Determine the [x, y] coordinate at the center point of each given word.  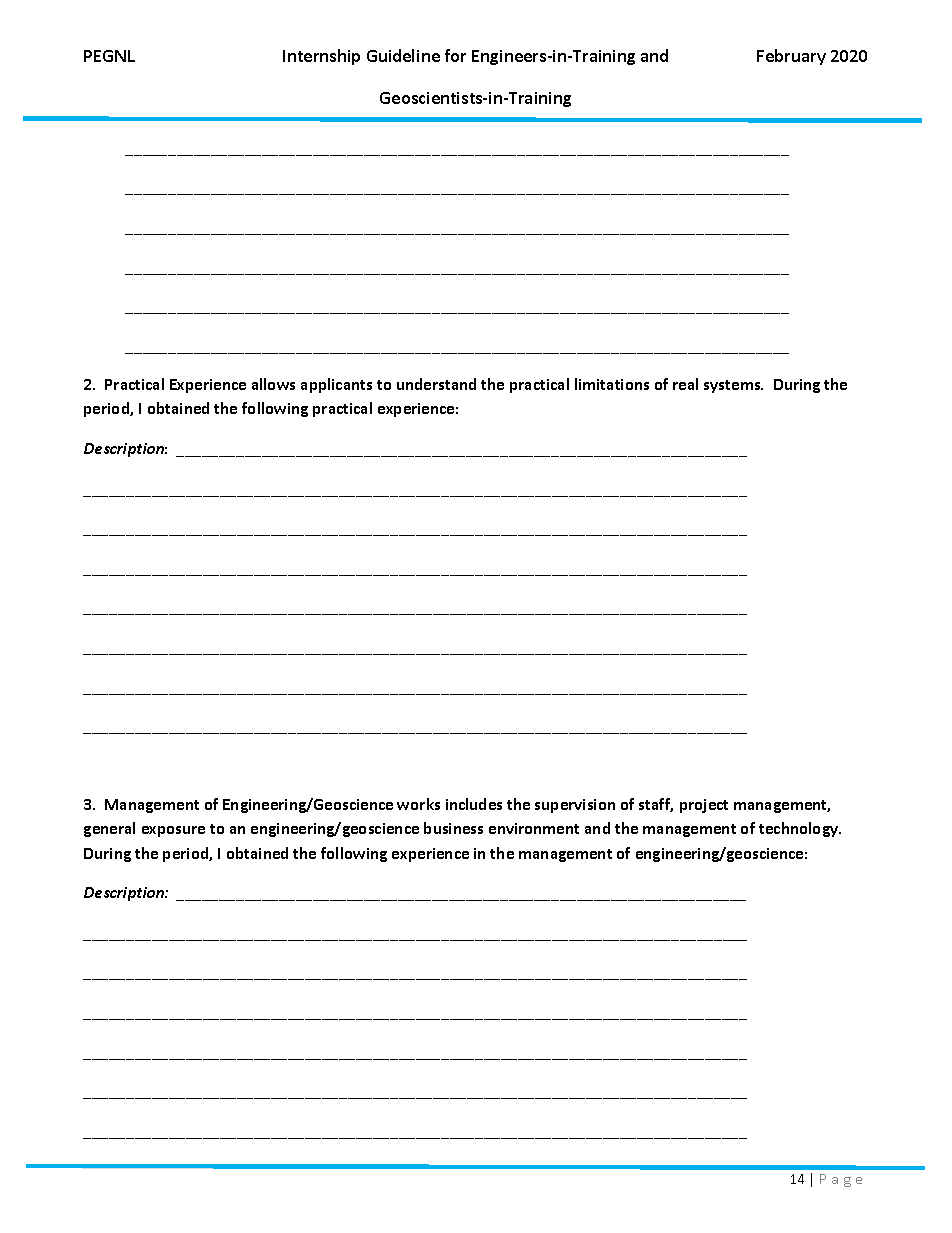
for [455, 55]
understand [436, 384]
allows [273, 384]
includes [474, 804]
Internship [321, 57]
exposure [173, 831]
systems [733, 386]
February [791, 57]
